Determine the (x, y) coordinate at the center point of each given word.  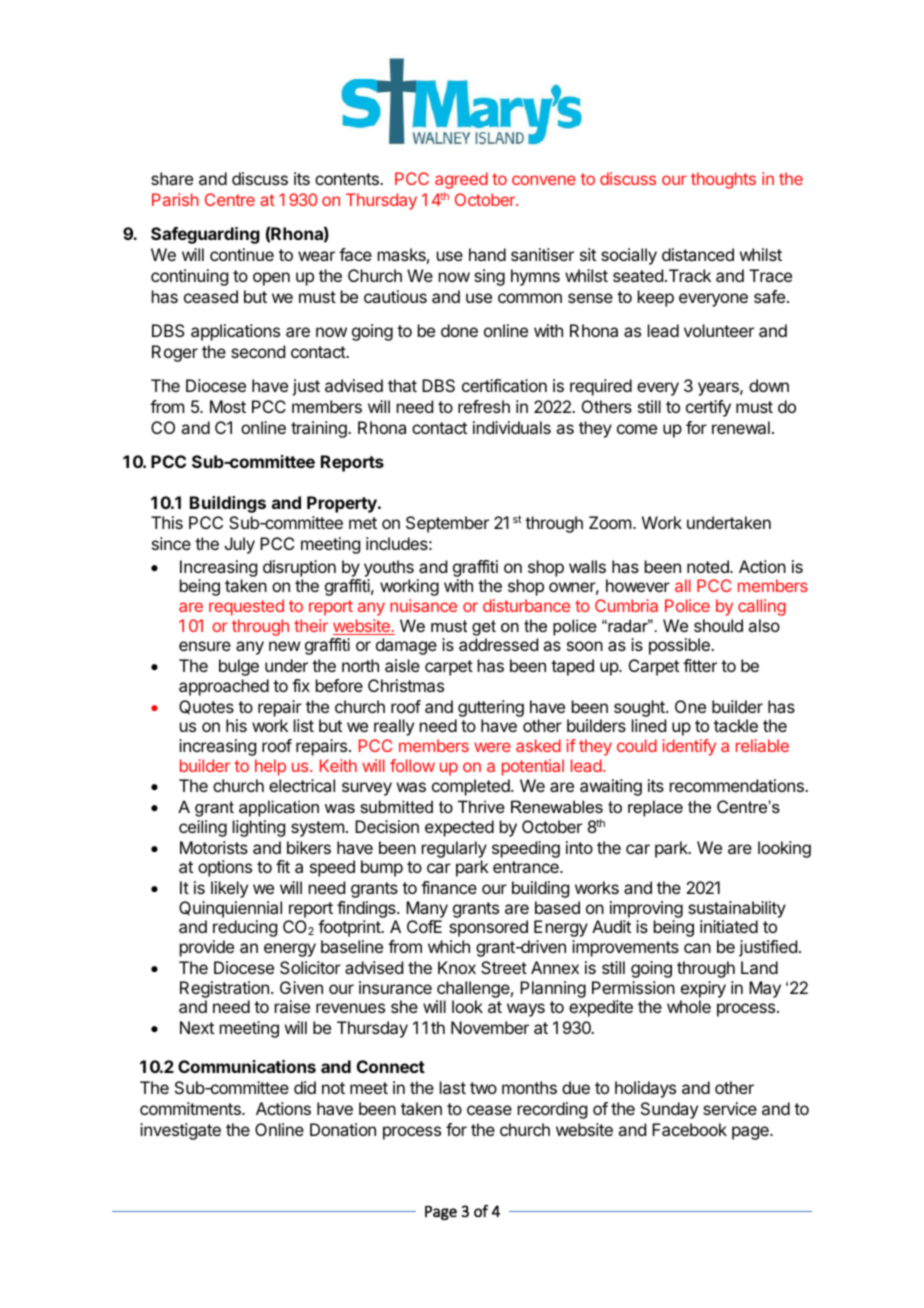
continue (242, 254)
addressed (498, 644)
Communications (247, 1066)
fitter (700, 665)
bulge (239, 667)
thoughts (723, 180)
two (483, 1088)
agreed (461, 180)
